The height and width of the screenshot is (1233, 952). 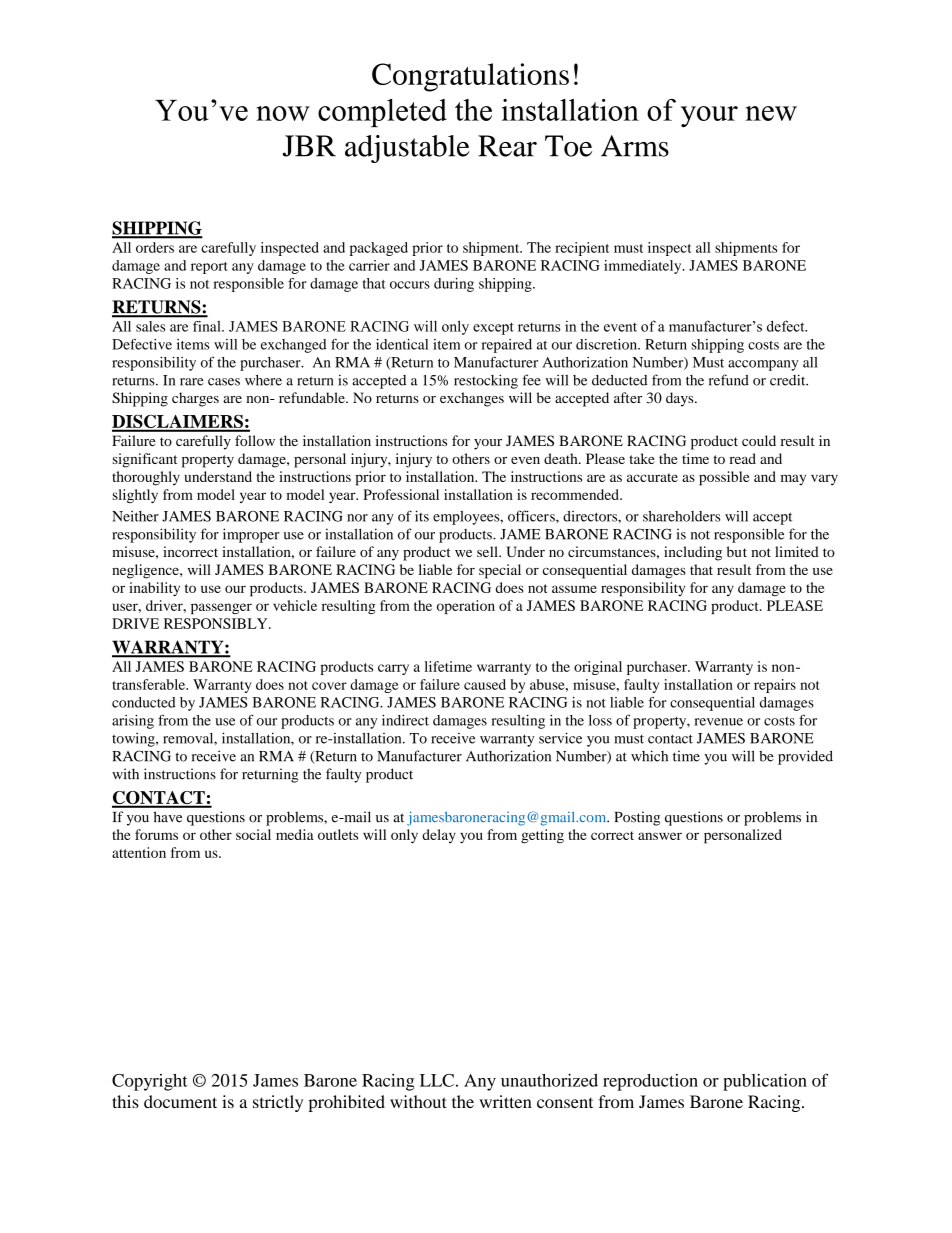 I want to click on new, so click(x=771, y=113).
